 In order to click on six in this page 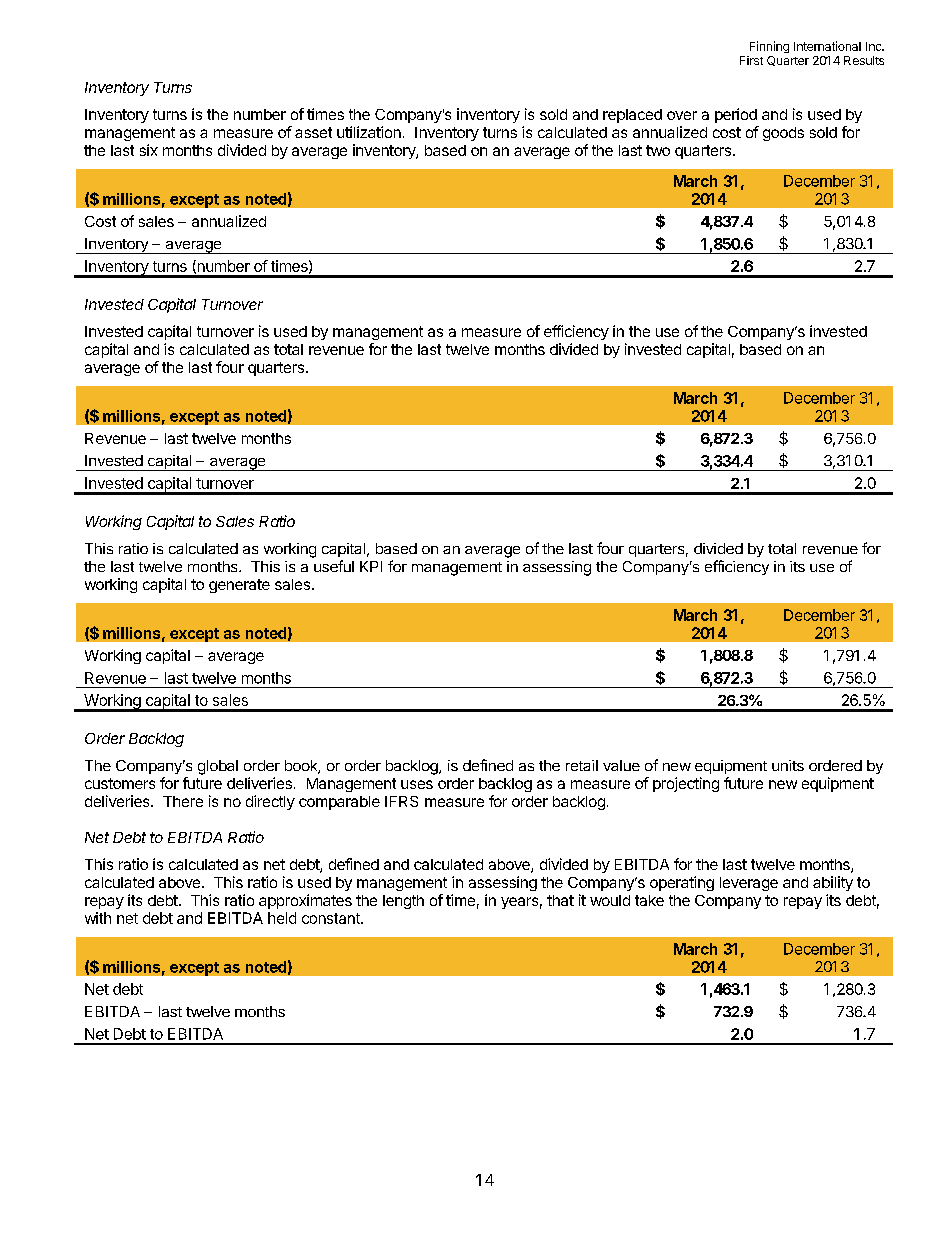, I will do `click(149, 150)`.
